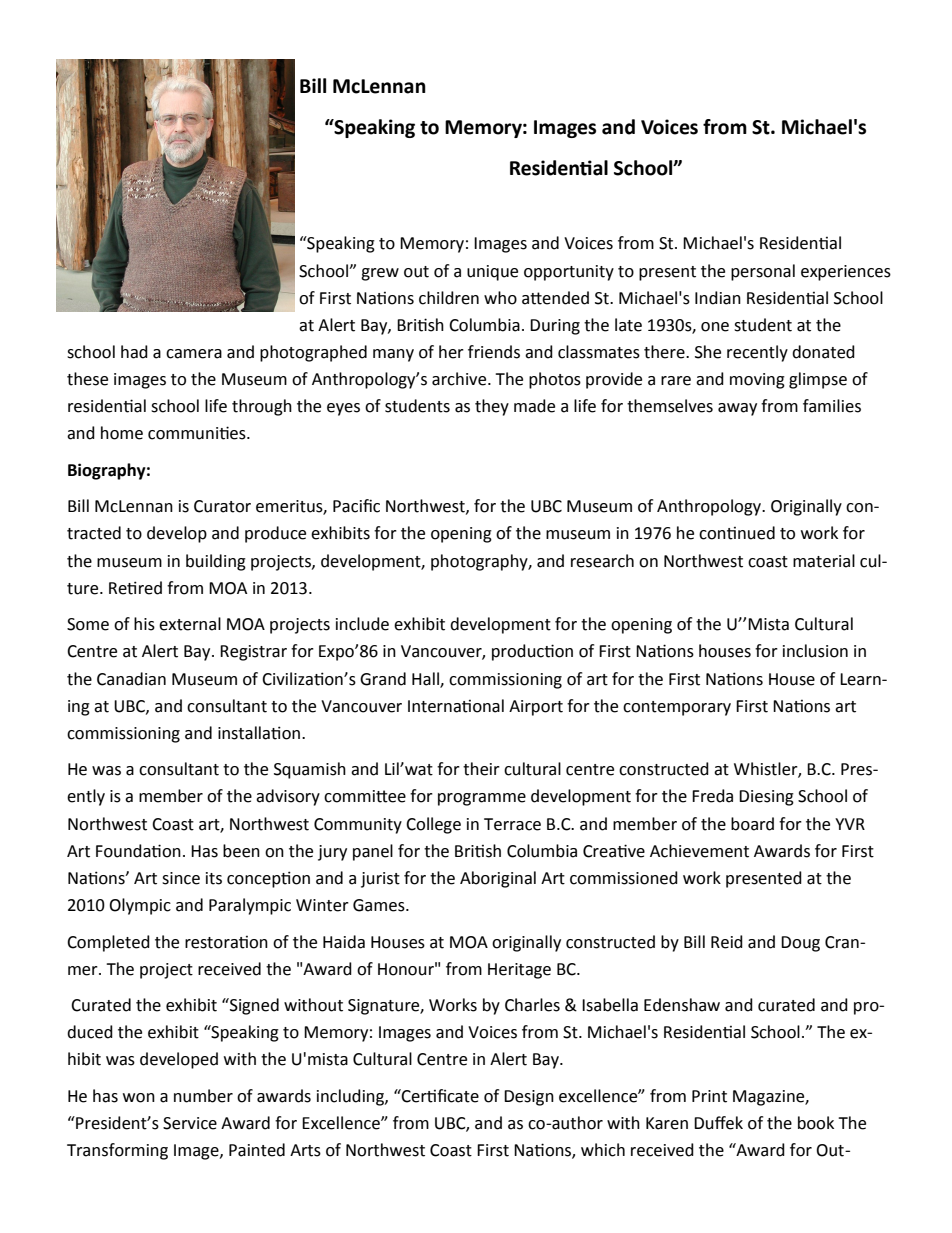 The width and height of the document is (952, 1233). I want to click on Certificate, so click(439, 1096).
